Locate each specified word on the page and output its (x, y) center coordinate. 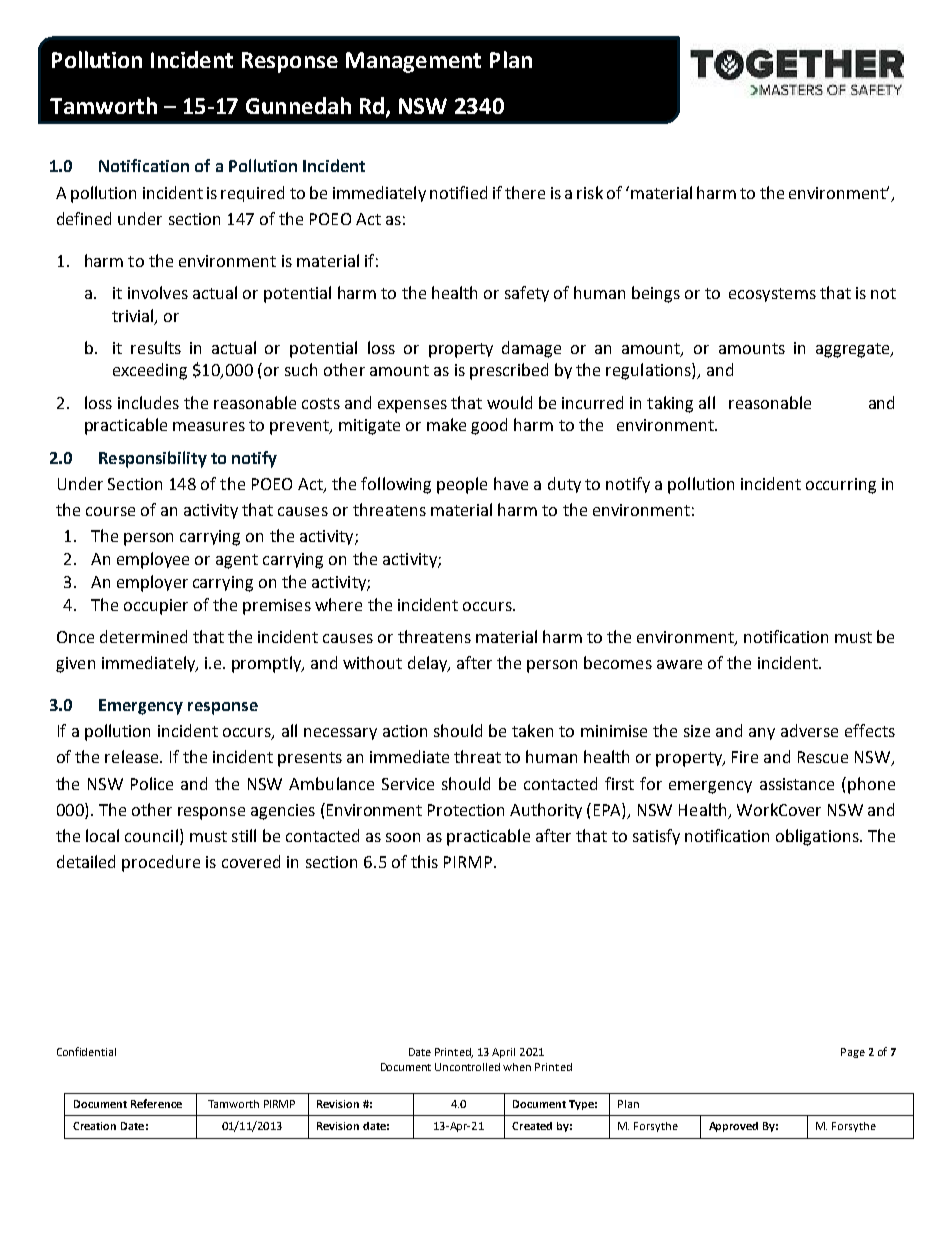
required (252, 194)
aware (679, 664)
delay (429, 664)
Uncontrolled (467, 1067)
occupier (156, 607)
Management (413, 62)
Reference (156, 1103)
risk (590, 192)
